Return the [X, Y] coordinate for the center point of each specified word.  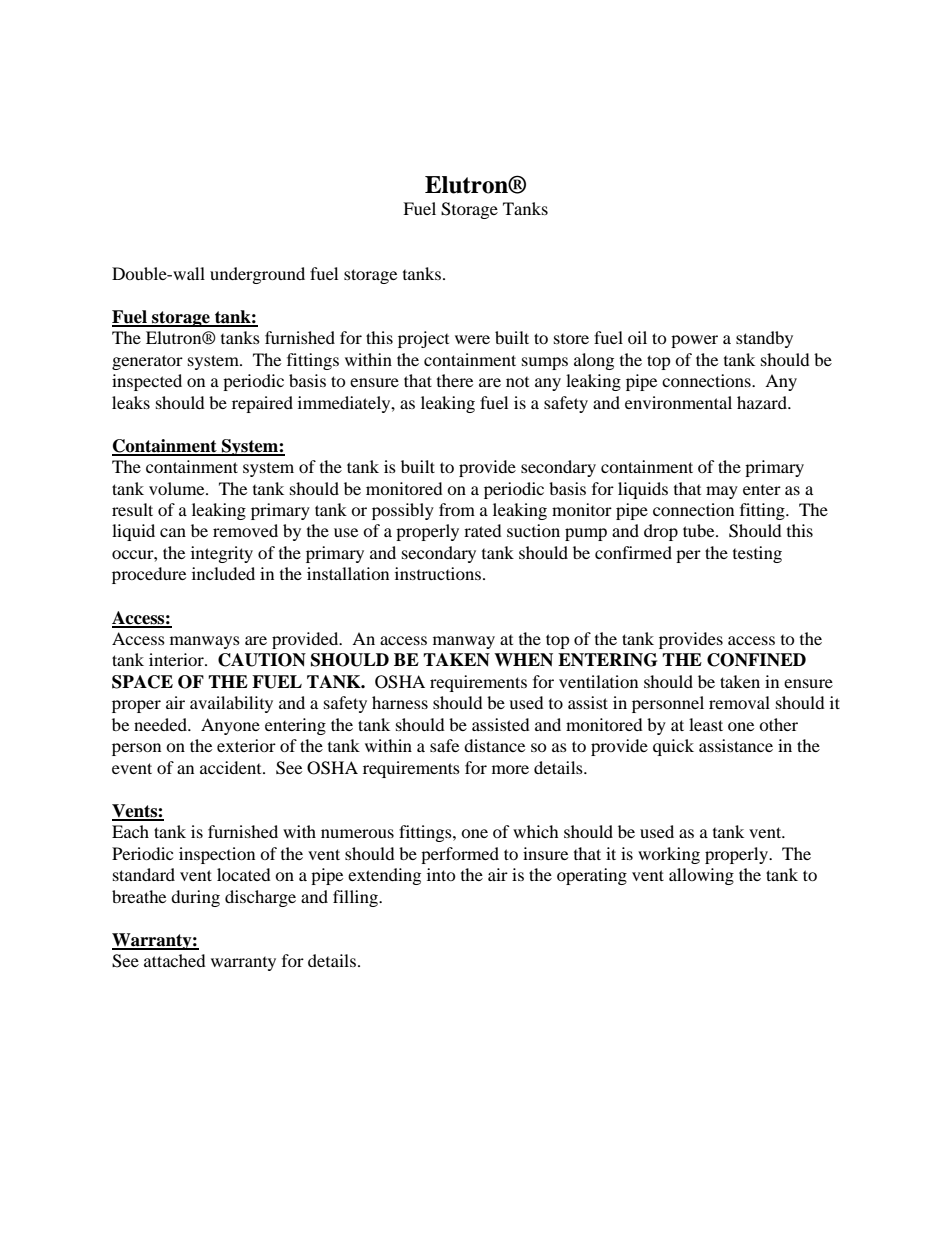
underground [257, 275]
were [472, 339]
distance [494, 745]
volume [178, 488]
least [706, 724]
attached [175, 960]
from [457, 509]
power [694, 341]
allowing [701, 876]
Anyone [230, 726]
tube [700, 530]
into [441, 874]
